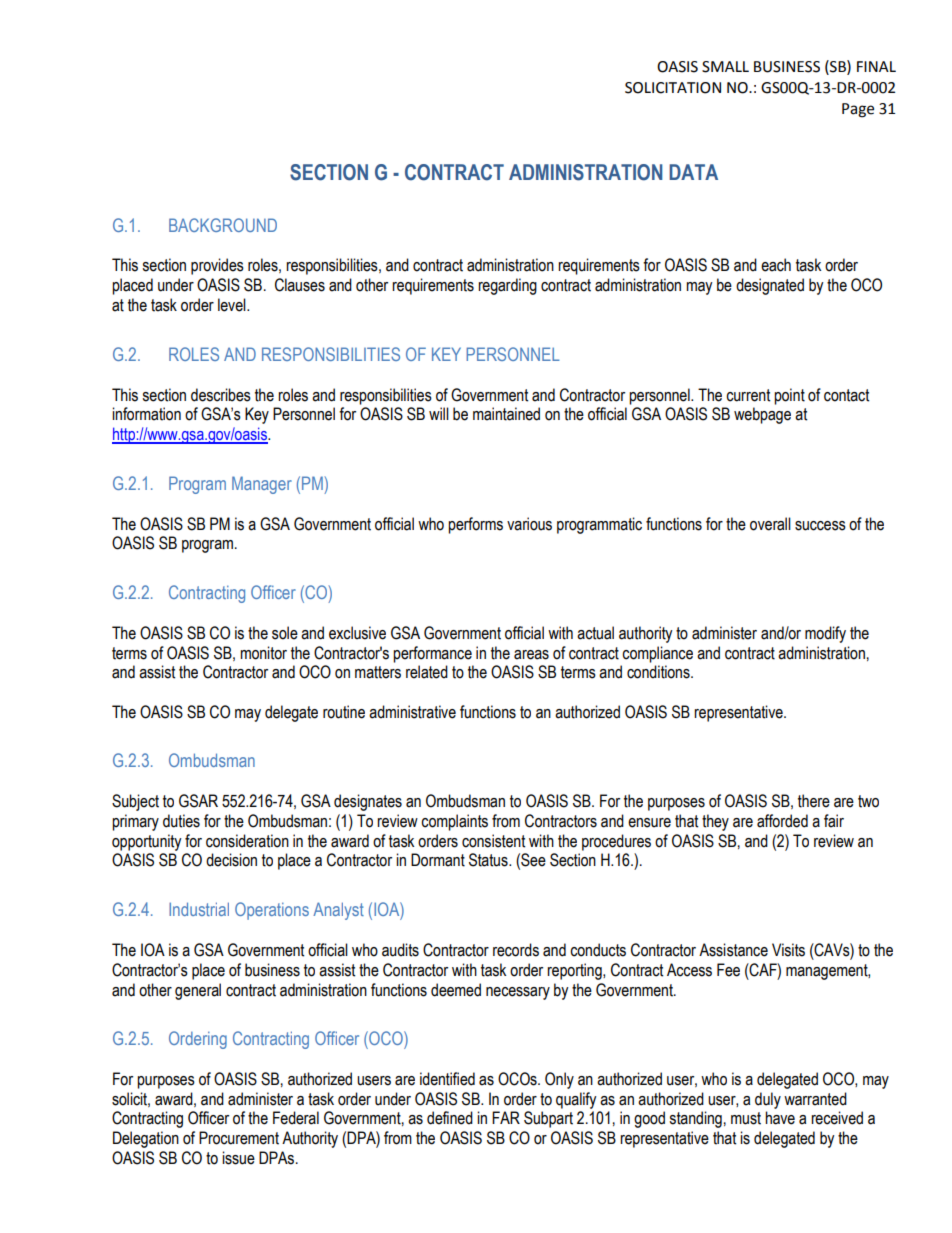 The image size is (952, 1233). I want to click on describes, so click(221, 395).
